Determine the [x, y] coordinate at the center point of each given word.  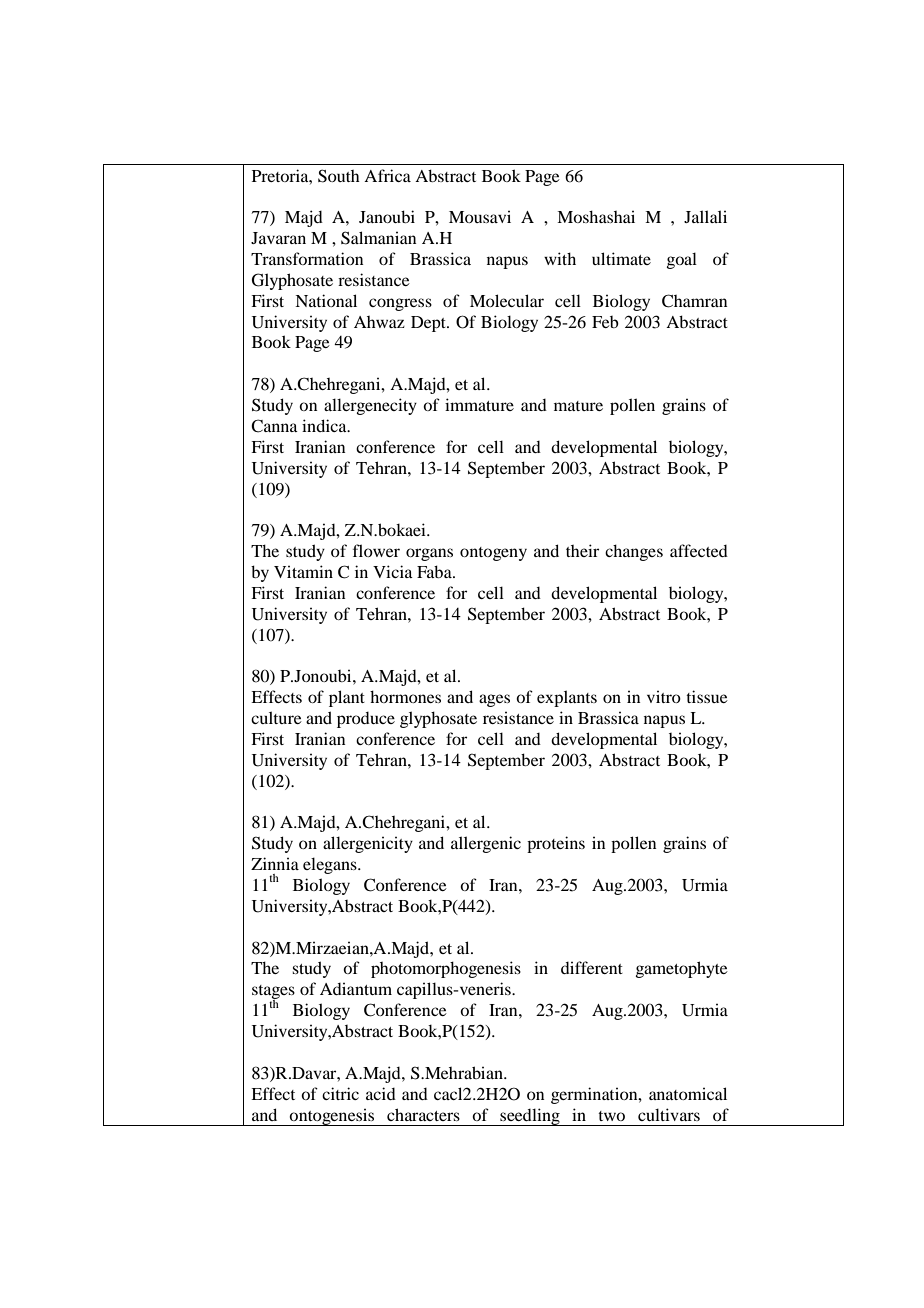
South [339, 176]
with [560, 258]
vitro [664, 696]
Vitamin [303, 571]
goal [682, 260]
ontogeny [493, 554]
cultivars [669, 1114]
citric [340, 1093]
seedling [530, 1117]
